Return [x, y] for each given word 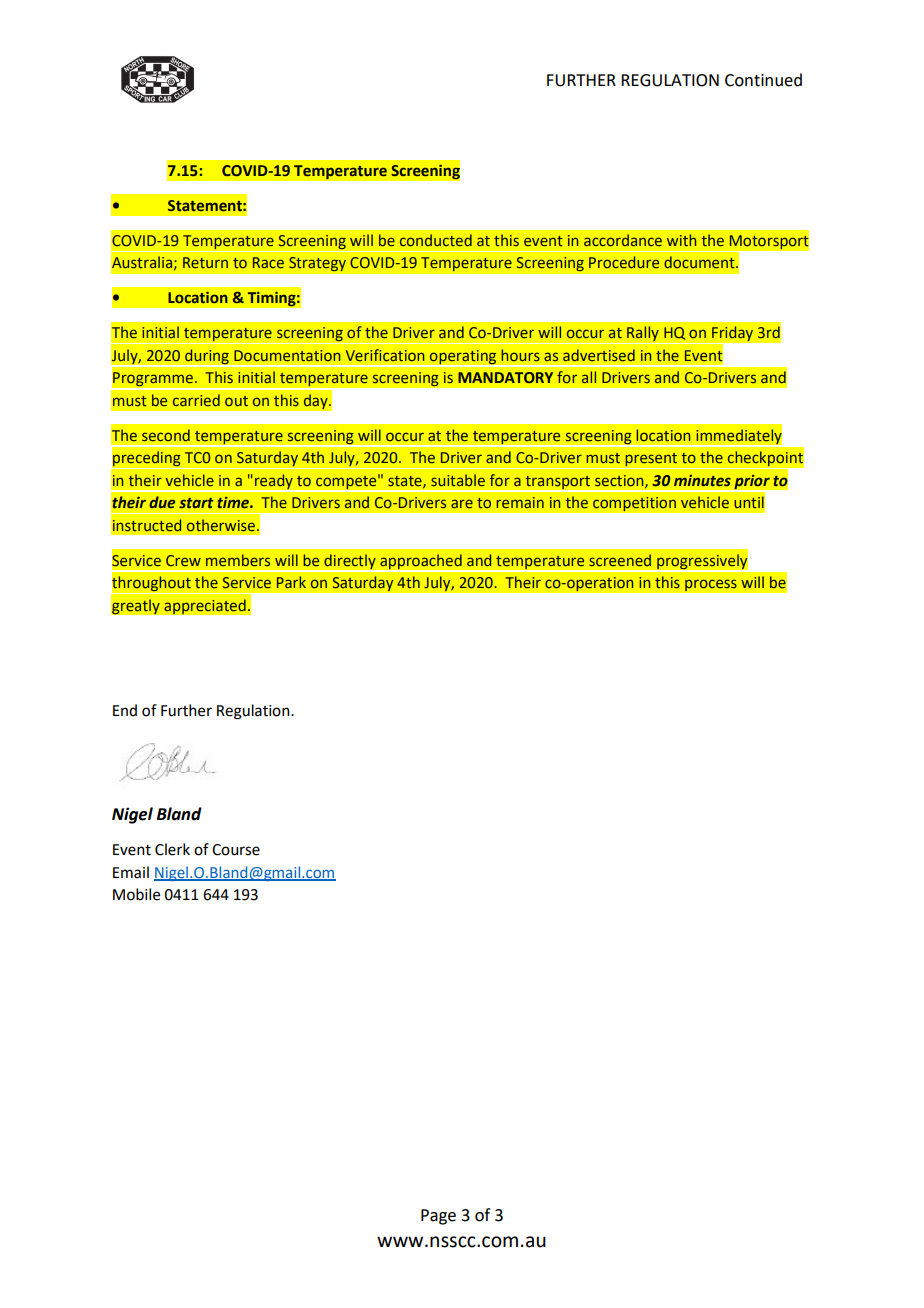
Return [205, 262]
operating [463, 358]
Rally [643, 335]
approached [421, 562]
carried [196, 400]
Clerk [172, 849]
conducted [436, 240]
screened [620, 560]
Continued [763, 80]
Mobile [136, 894]
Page [438, 1217]
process [711, 585]
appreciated [205, 607]
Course [236, 850]
